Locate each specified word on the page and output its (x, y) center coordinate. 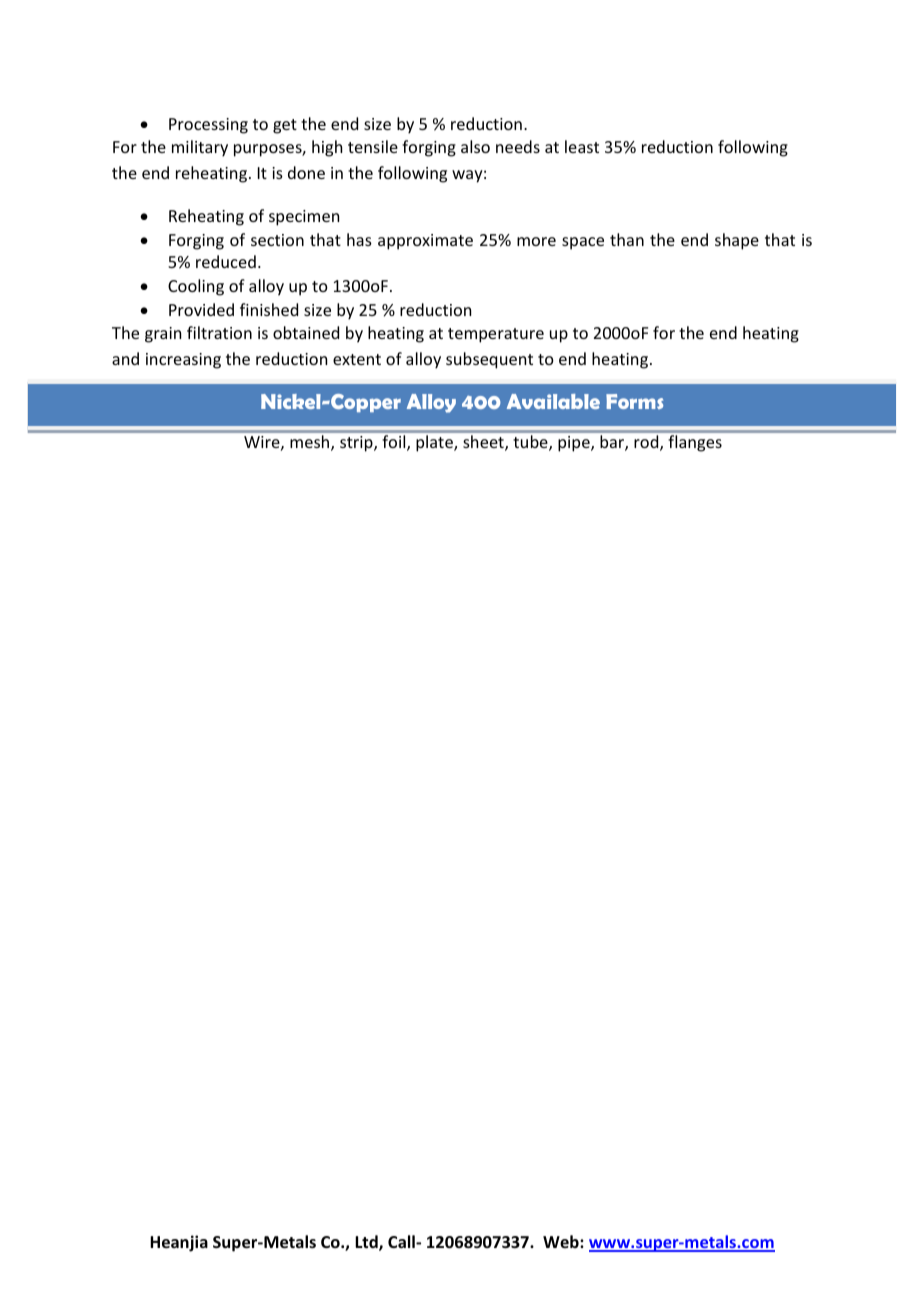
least (582, 146)
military (200, 148)
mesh (311, 443)
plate (435, 443)
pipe (575, 444)
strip (357, 444)
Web (562, 1241)
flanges (695, 443)
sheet (484, 443)
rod (647, 443)
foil (395, 443)
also (475, 146)
